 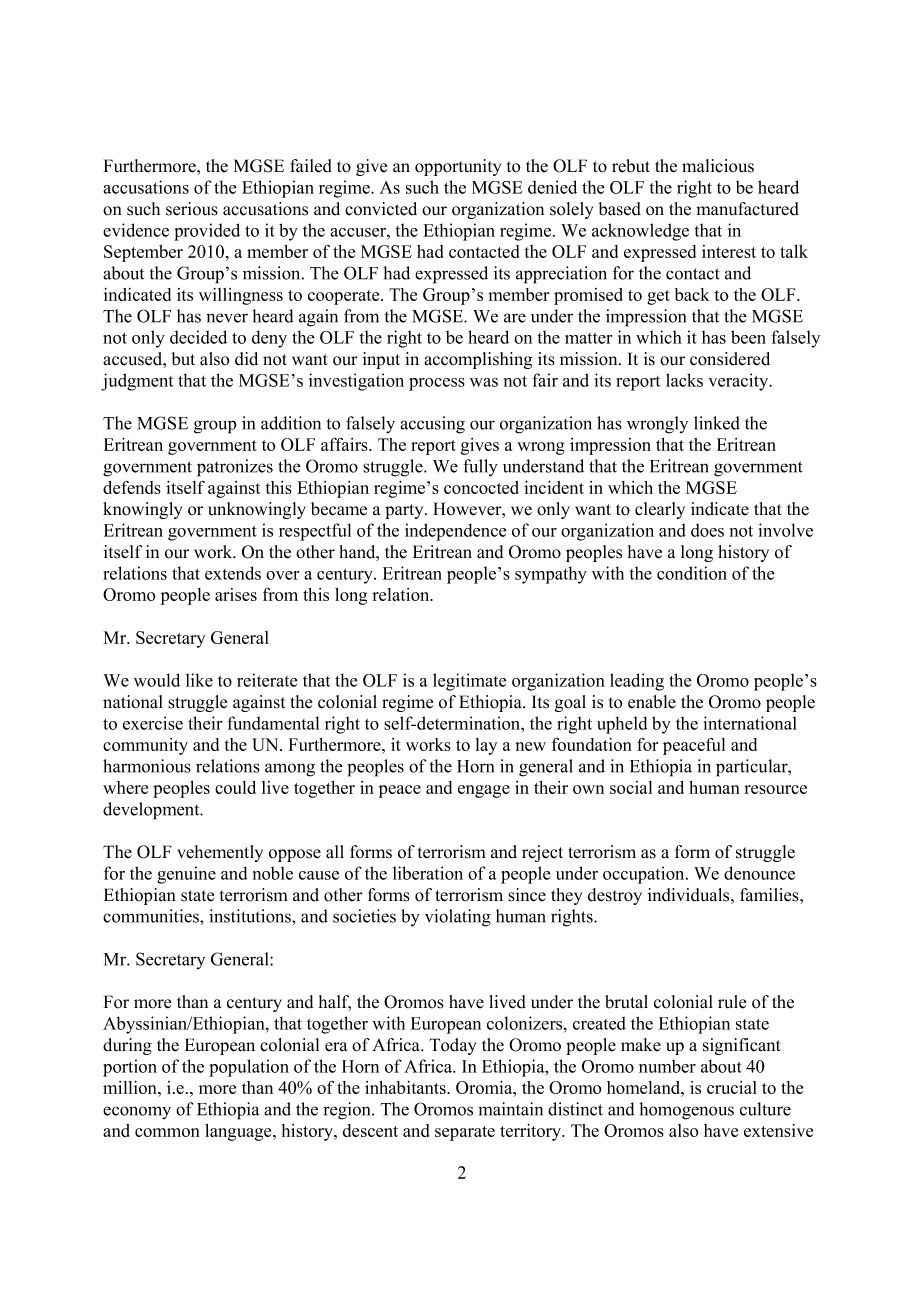 I want to click on does, so click(x=707, y=530).
